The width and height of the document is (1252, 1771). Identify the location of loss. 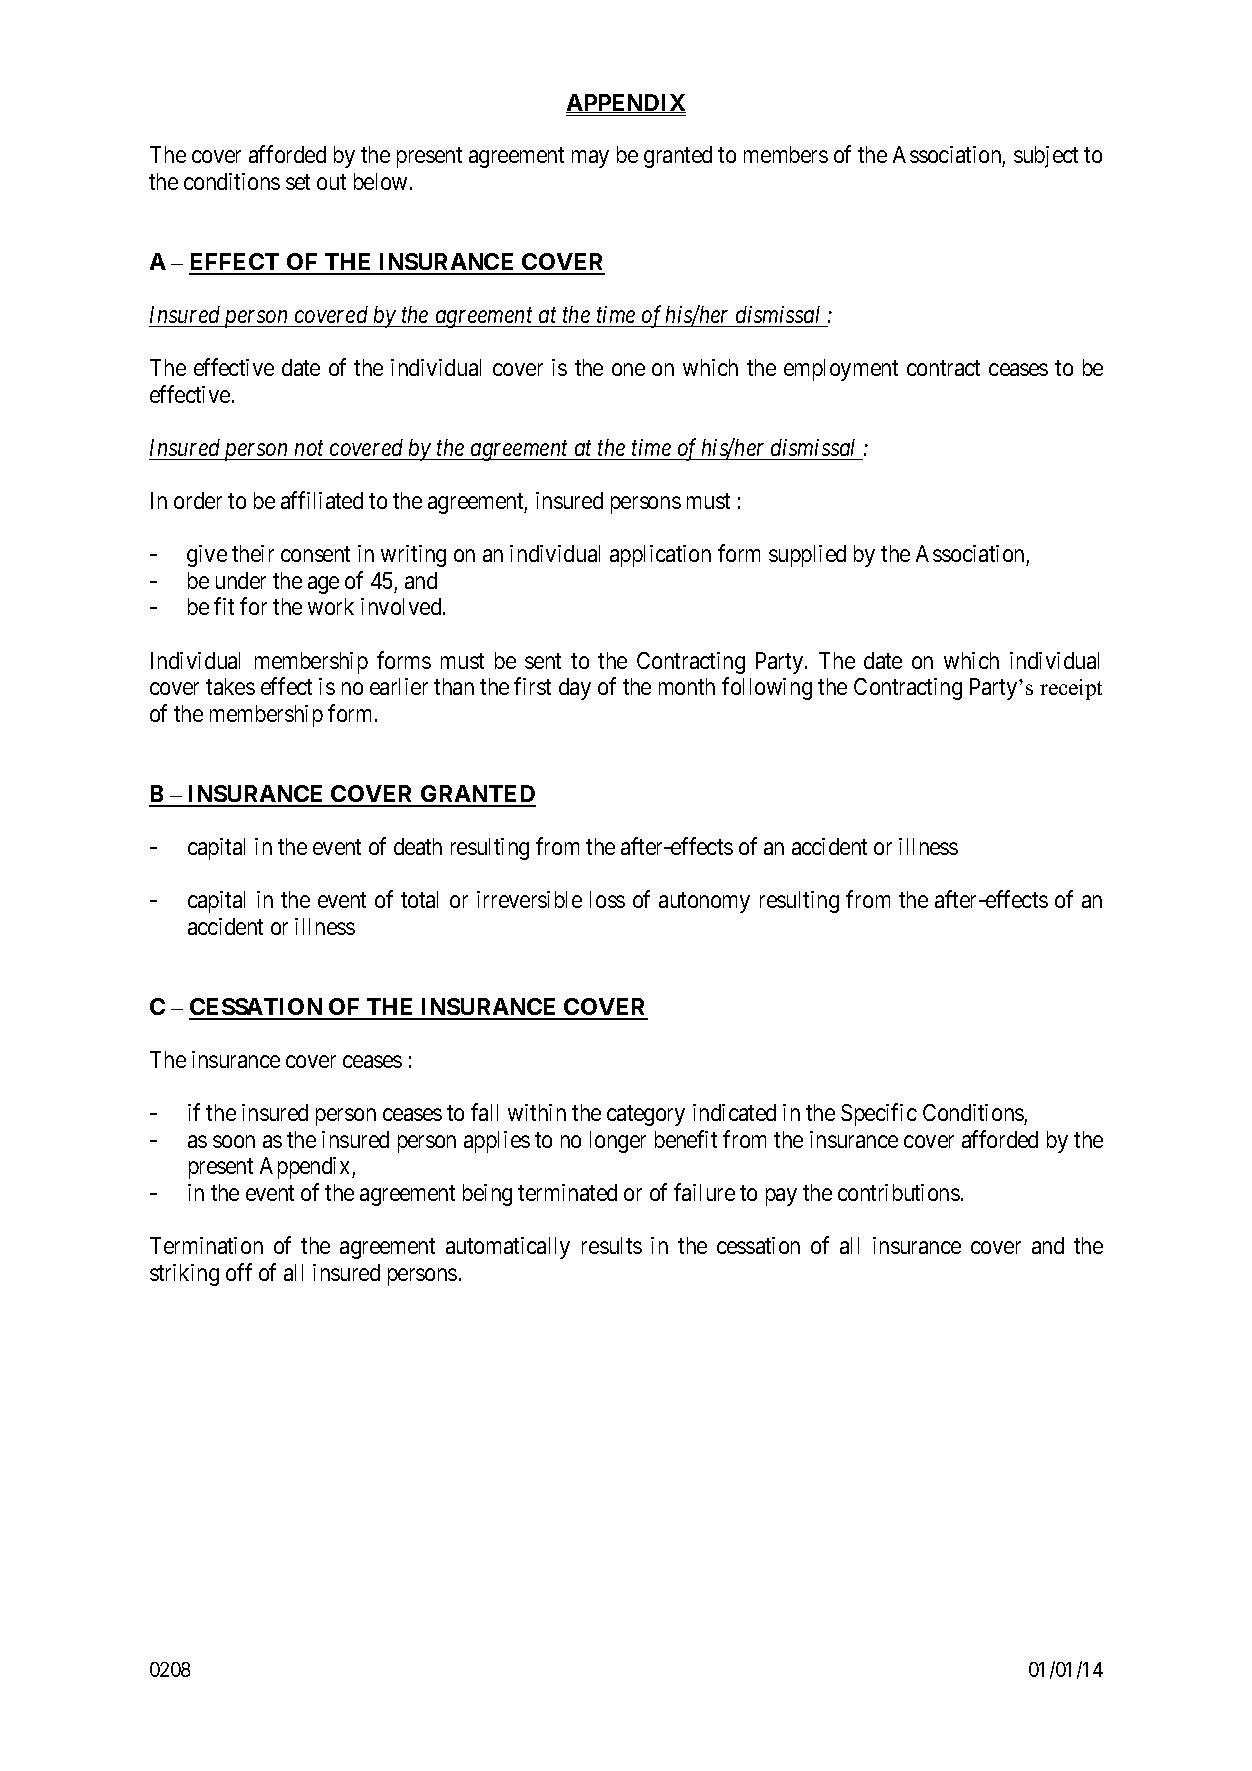
(607, 899).
